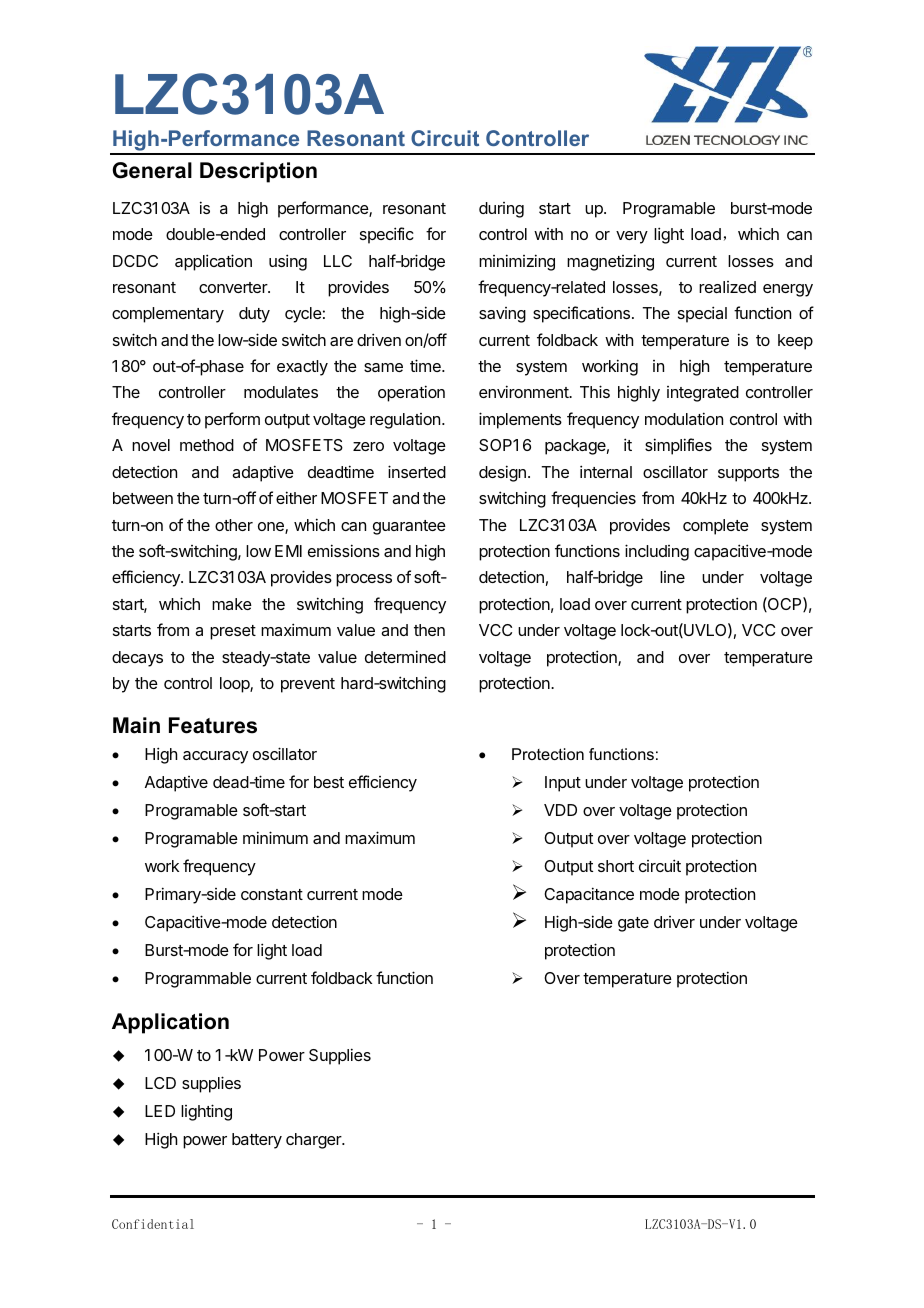  What do you see at coordinates (315, 1141) in the page?
I see `charger` at bounding box center [315, 1141].
